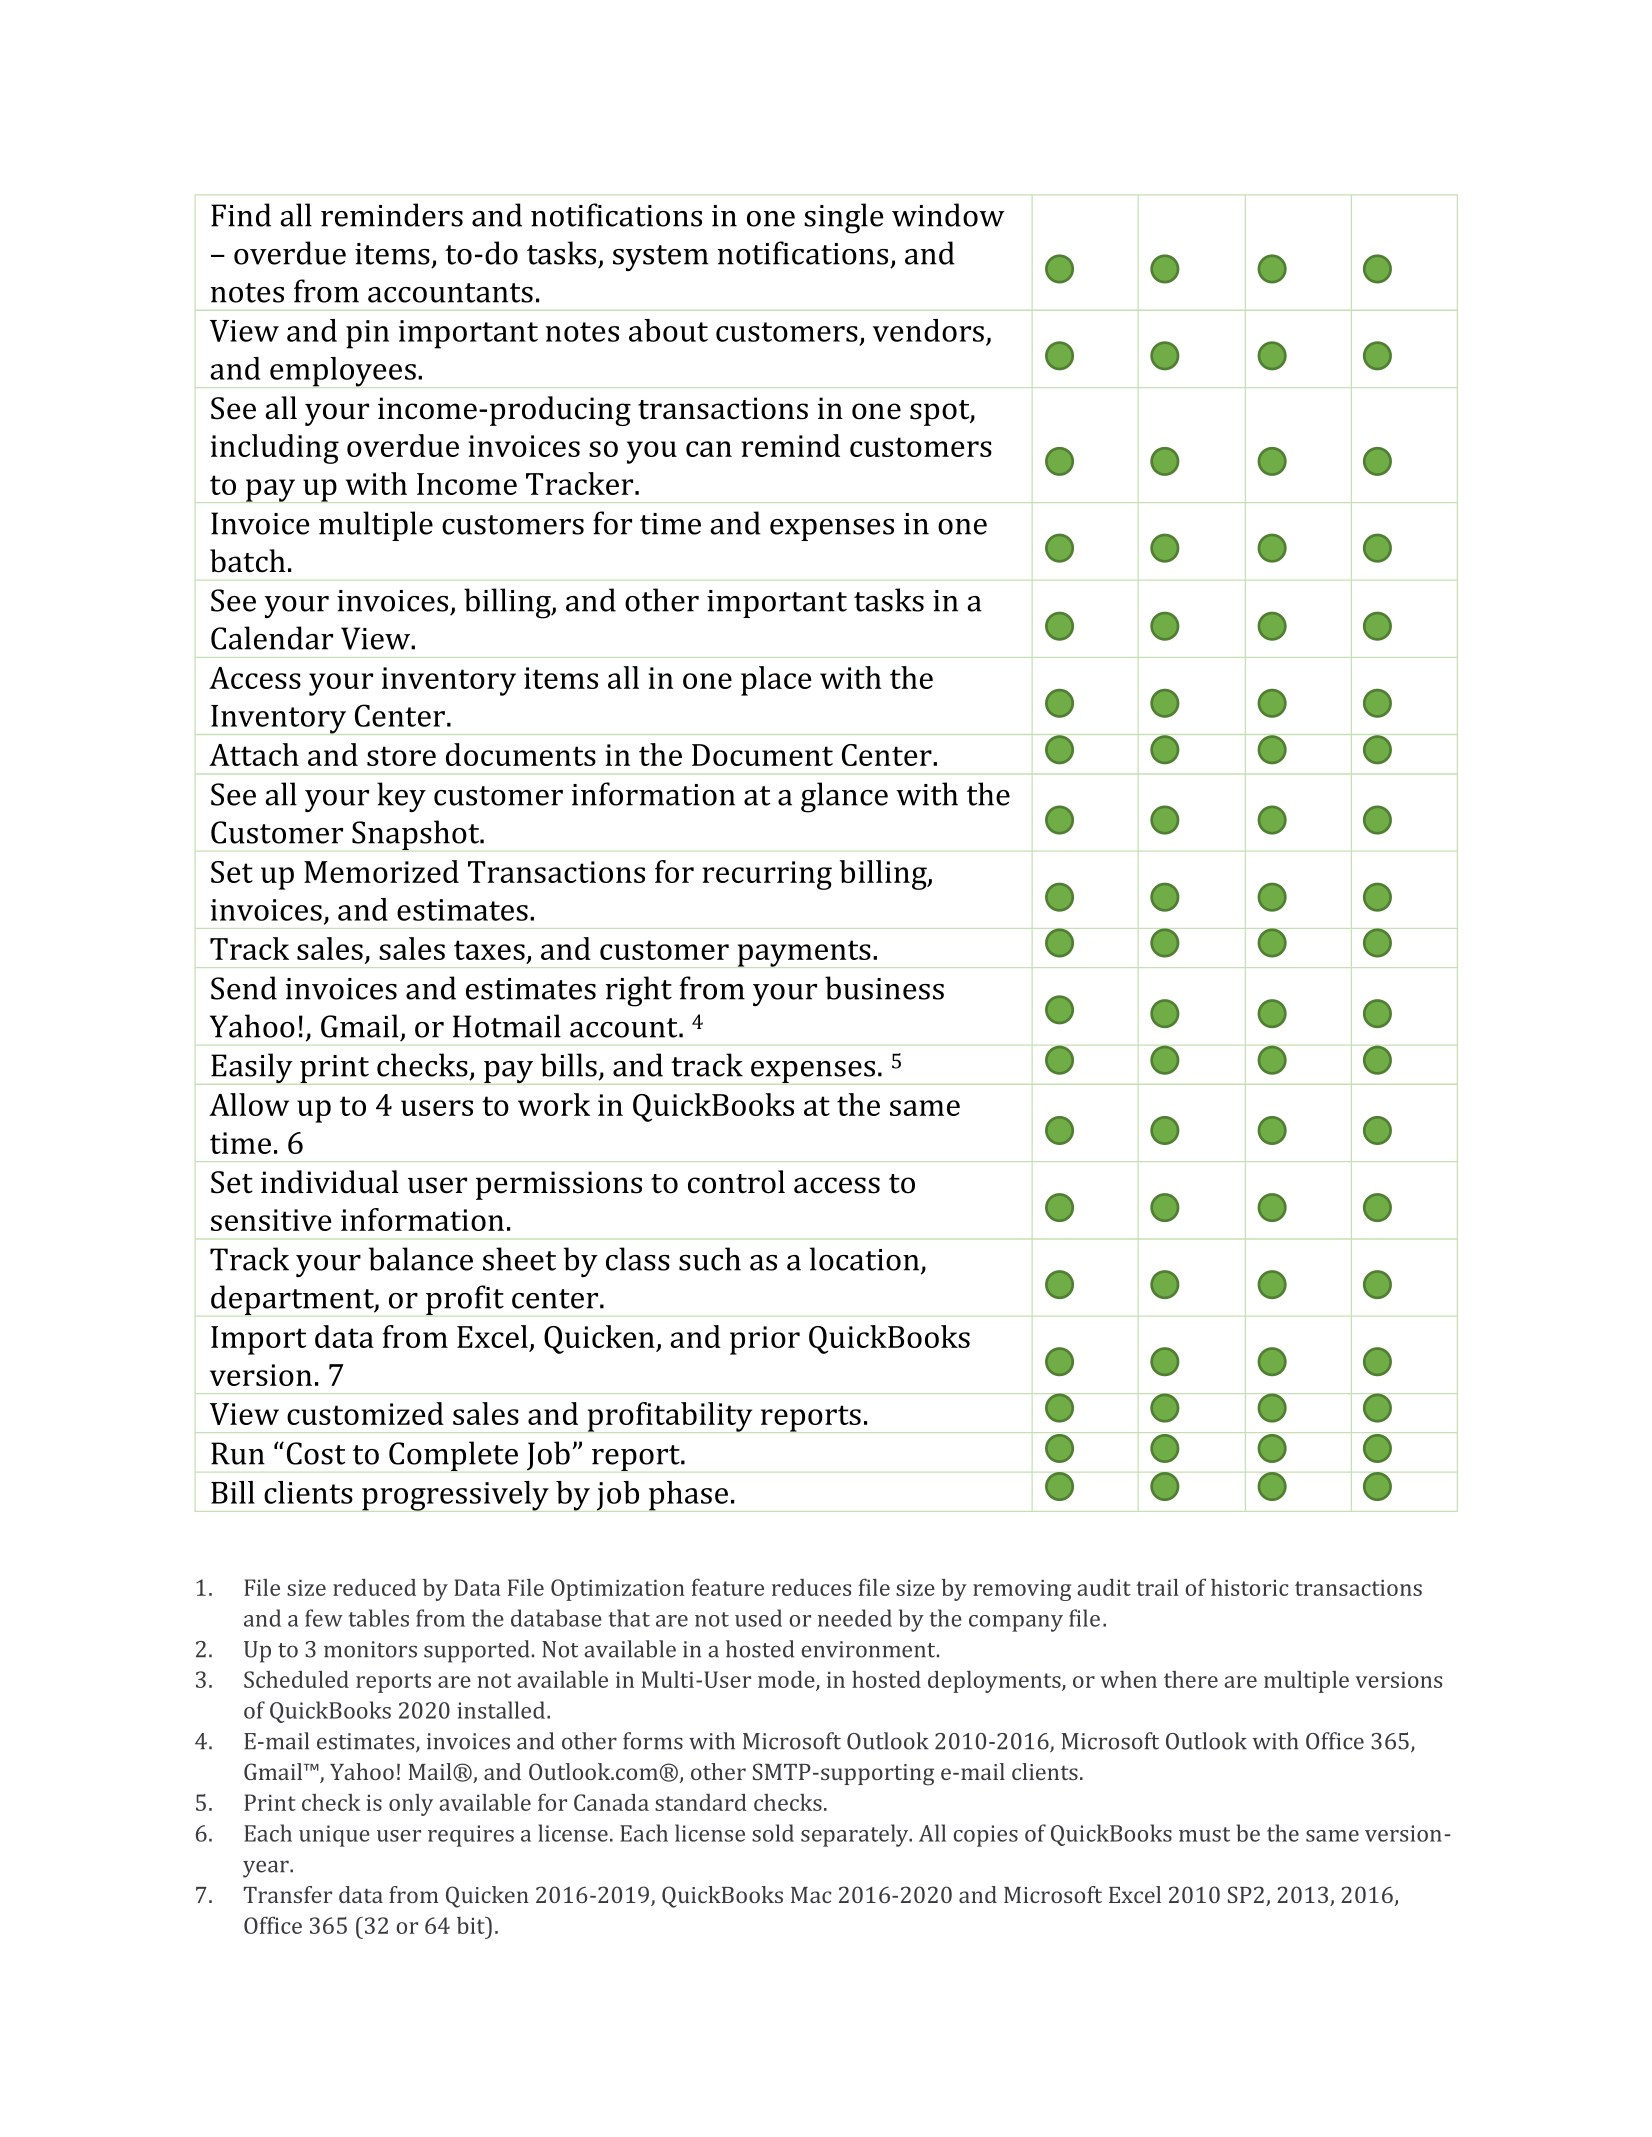 The height and width of the document is (2137, 1652). Describe the element at coordinates (660, 258) in the document. I see `system` at that location.
